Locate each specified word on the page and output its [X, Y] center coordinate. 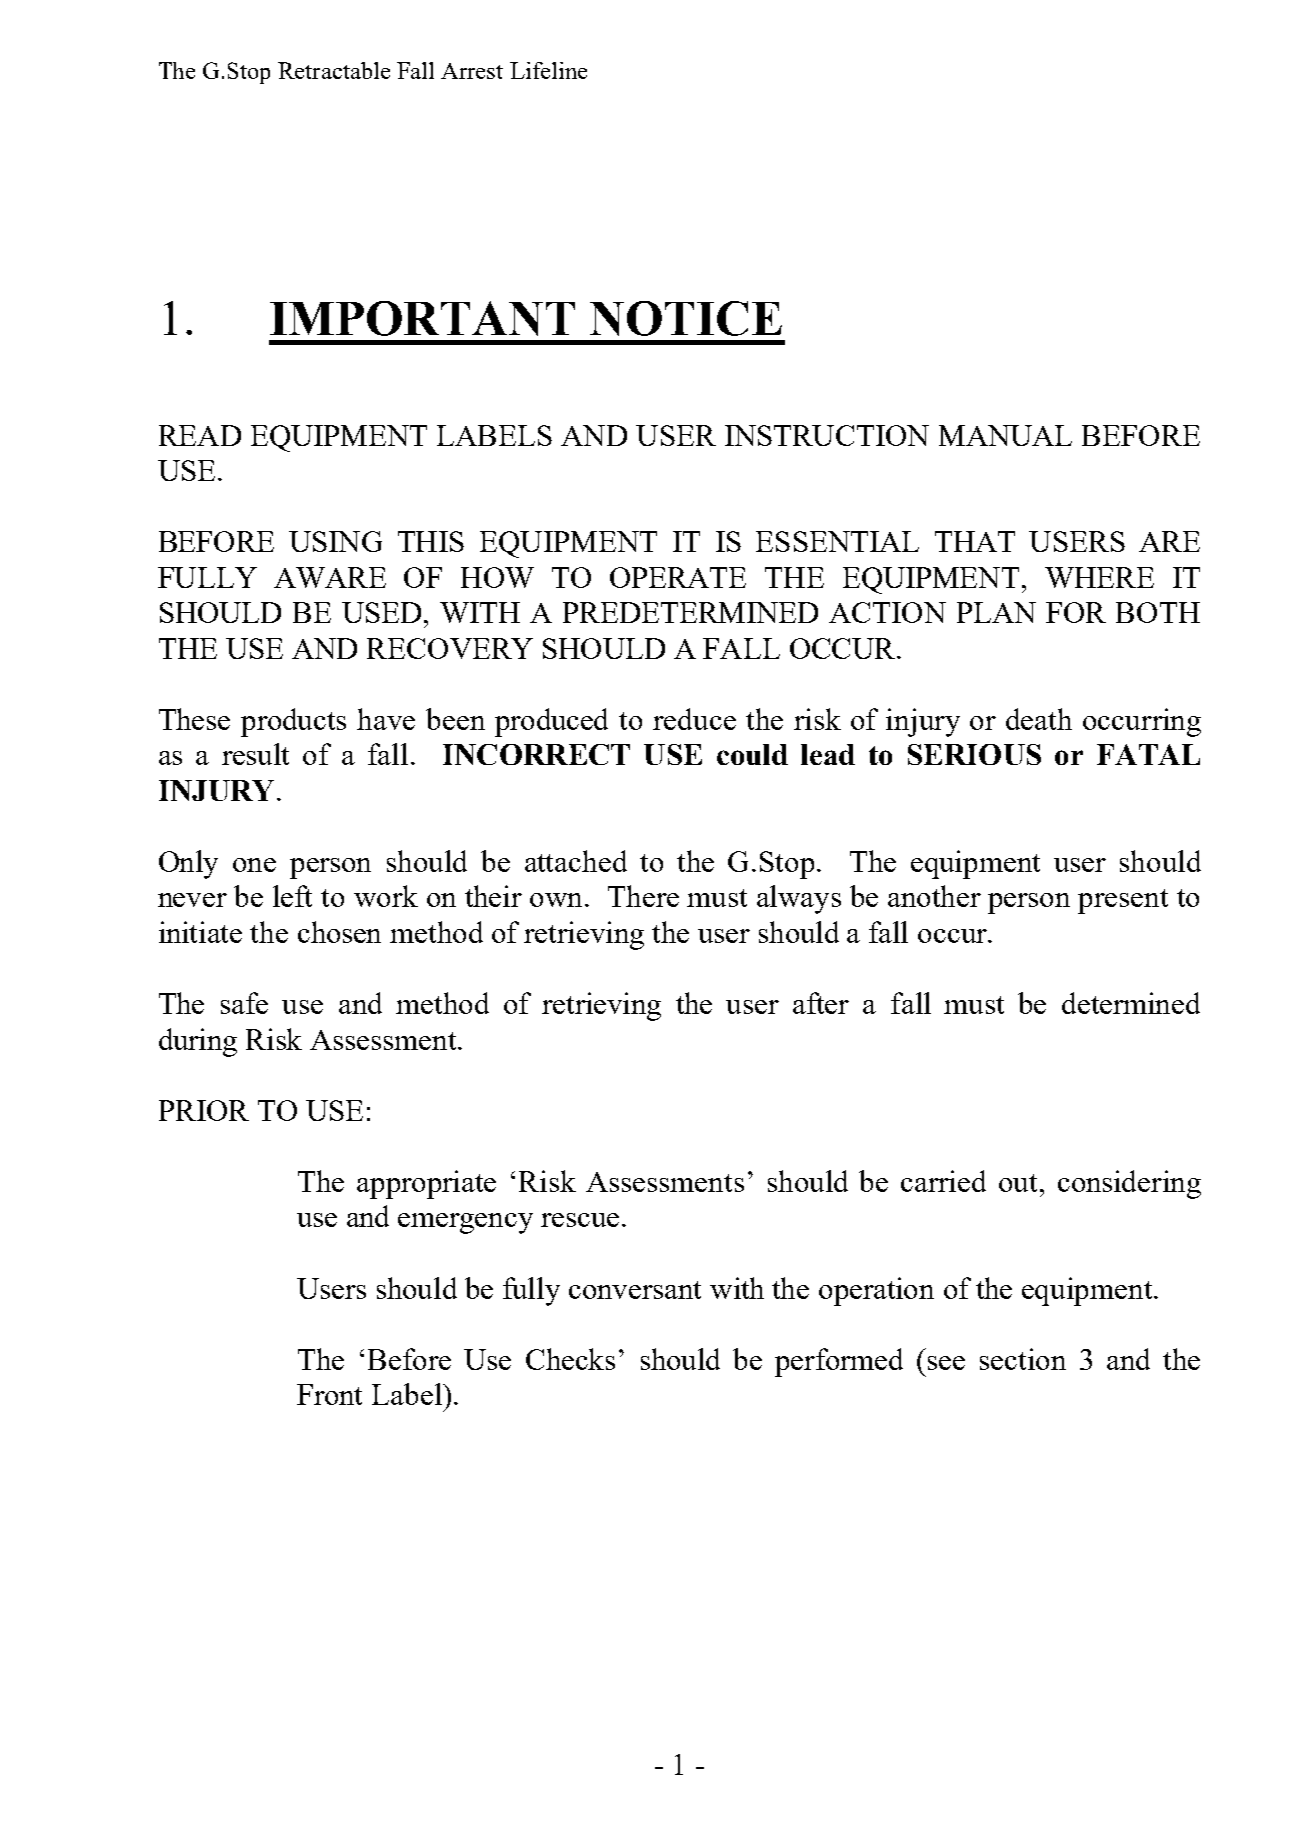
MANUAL [1005, 435]
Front [329, 1394]
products [293, 722]
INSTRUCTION [827, 435]
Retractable [334, 70]
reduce [694, 719]
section [1023, 1359]
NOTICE [686, 318]
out [1018, 1183]
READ [200, 435]
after [821, 1003]
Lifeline [548, 70]
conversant [635, 1290]
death [1039, 719]
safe [244, 1003]
